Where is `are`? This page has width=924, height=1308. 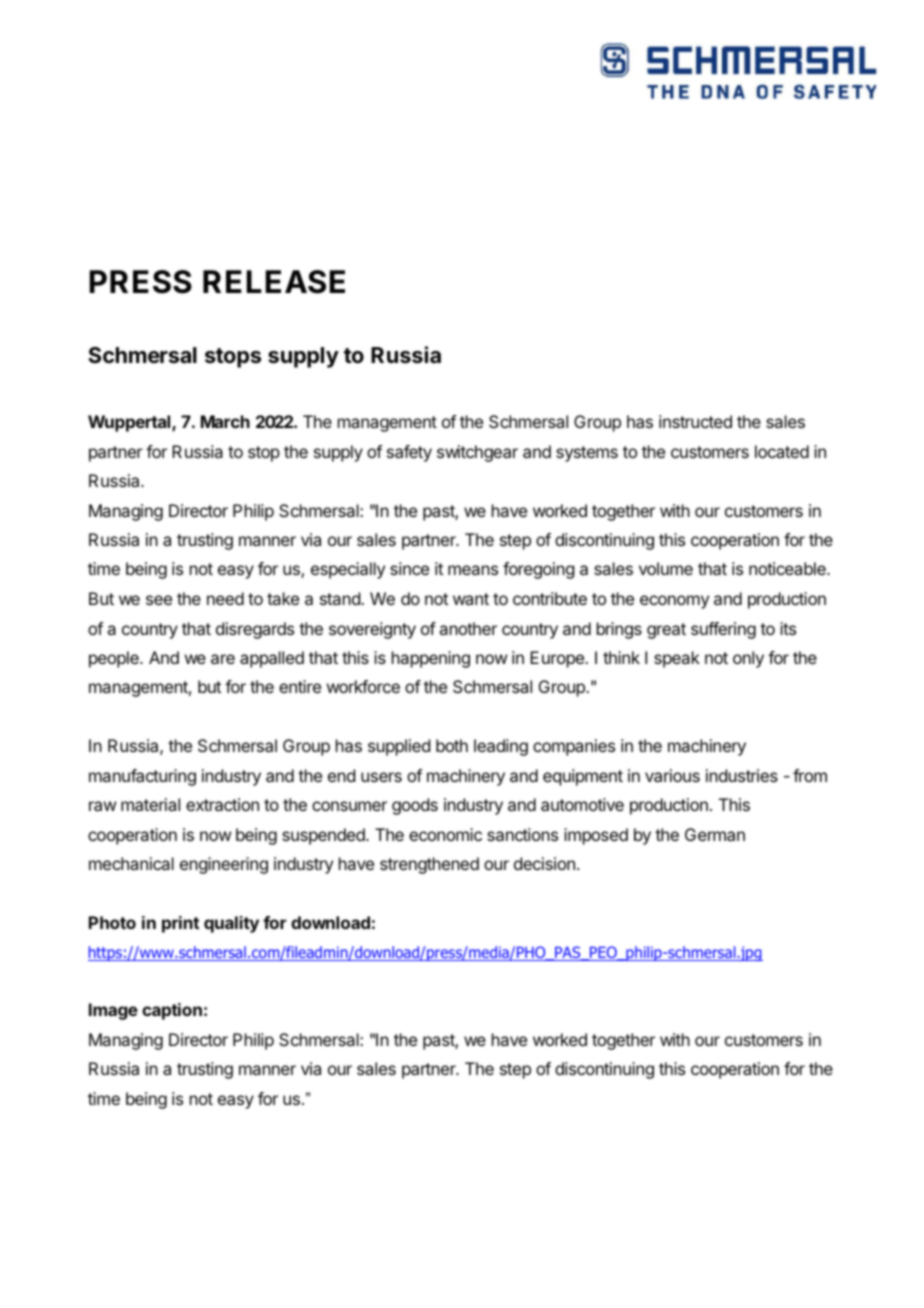
are is located at coordinates (223, 659).
